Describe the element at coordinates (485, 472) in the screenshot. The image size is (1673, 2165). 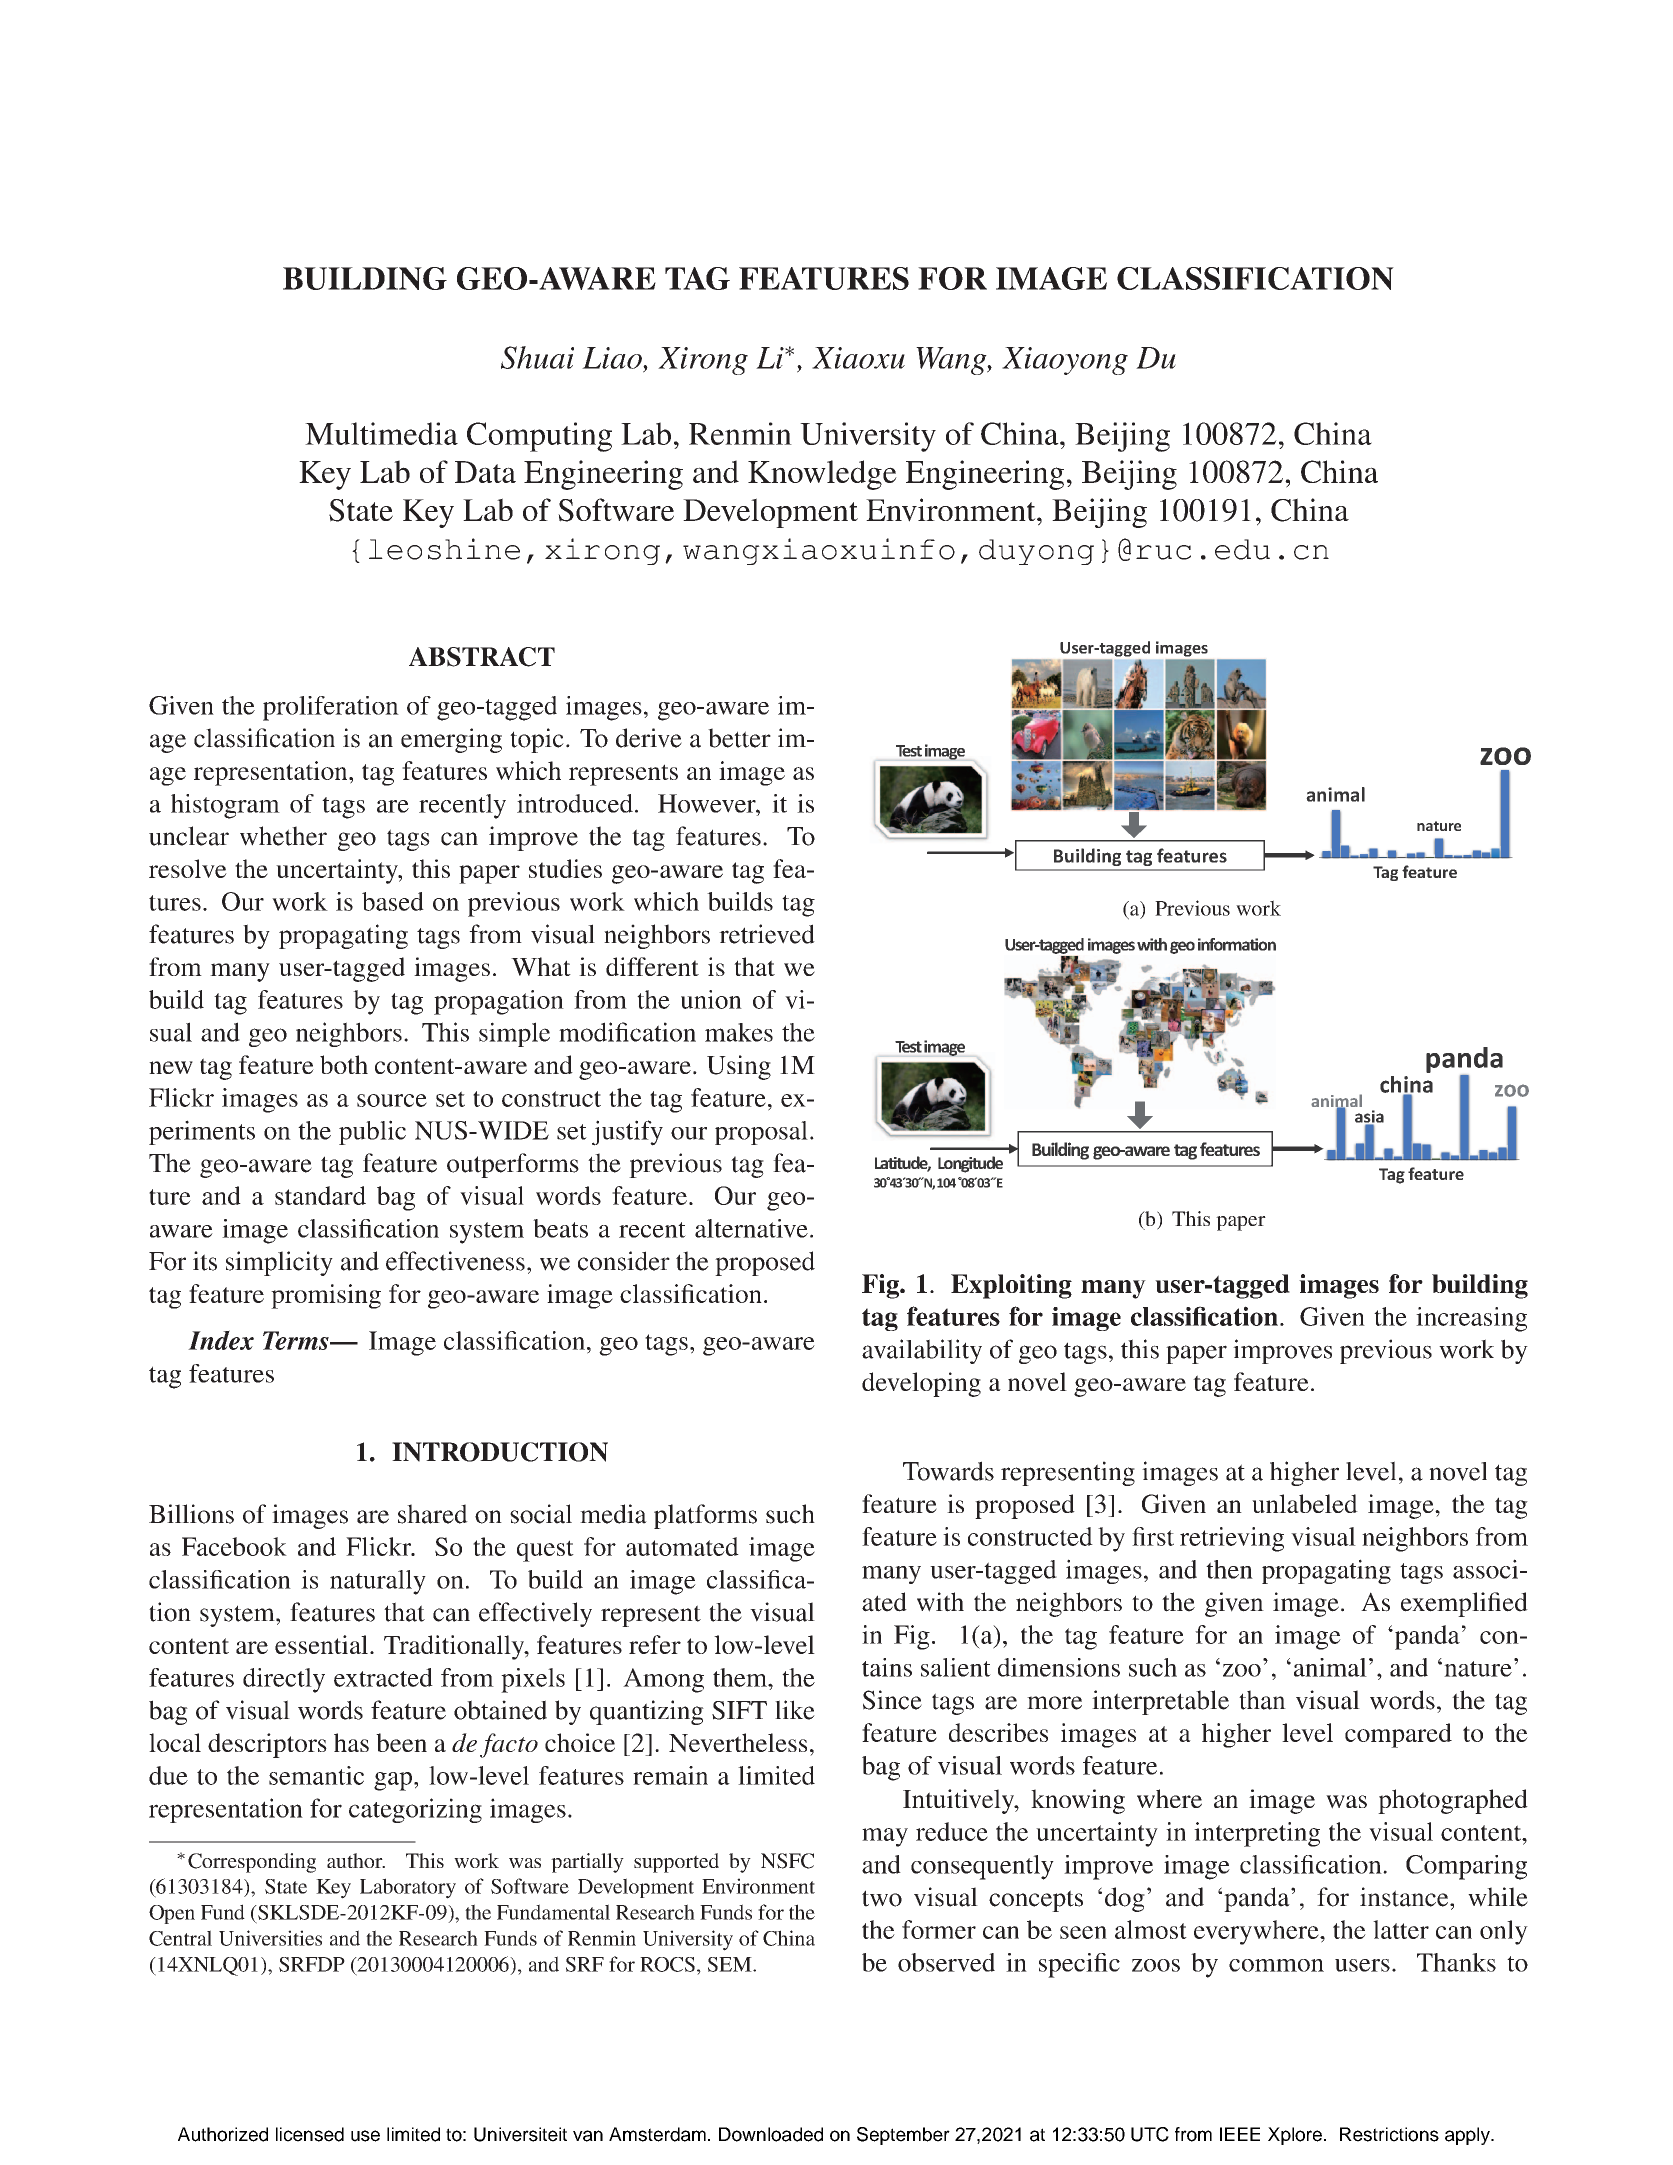
I see `Data` at that location.
